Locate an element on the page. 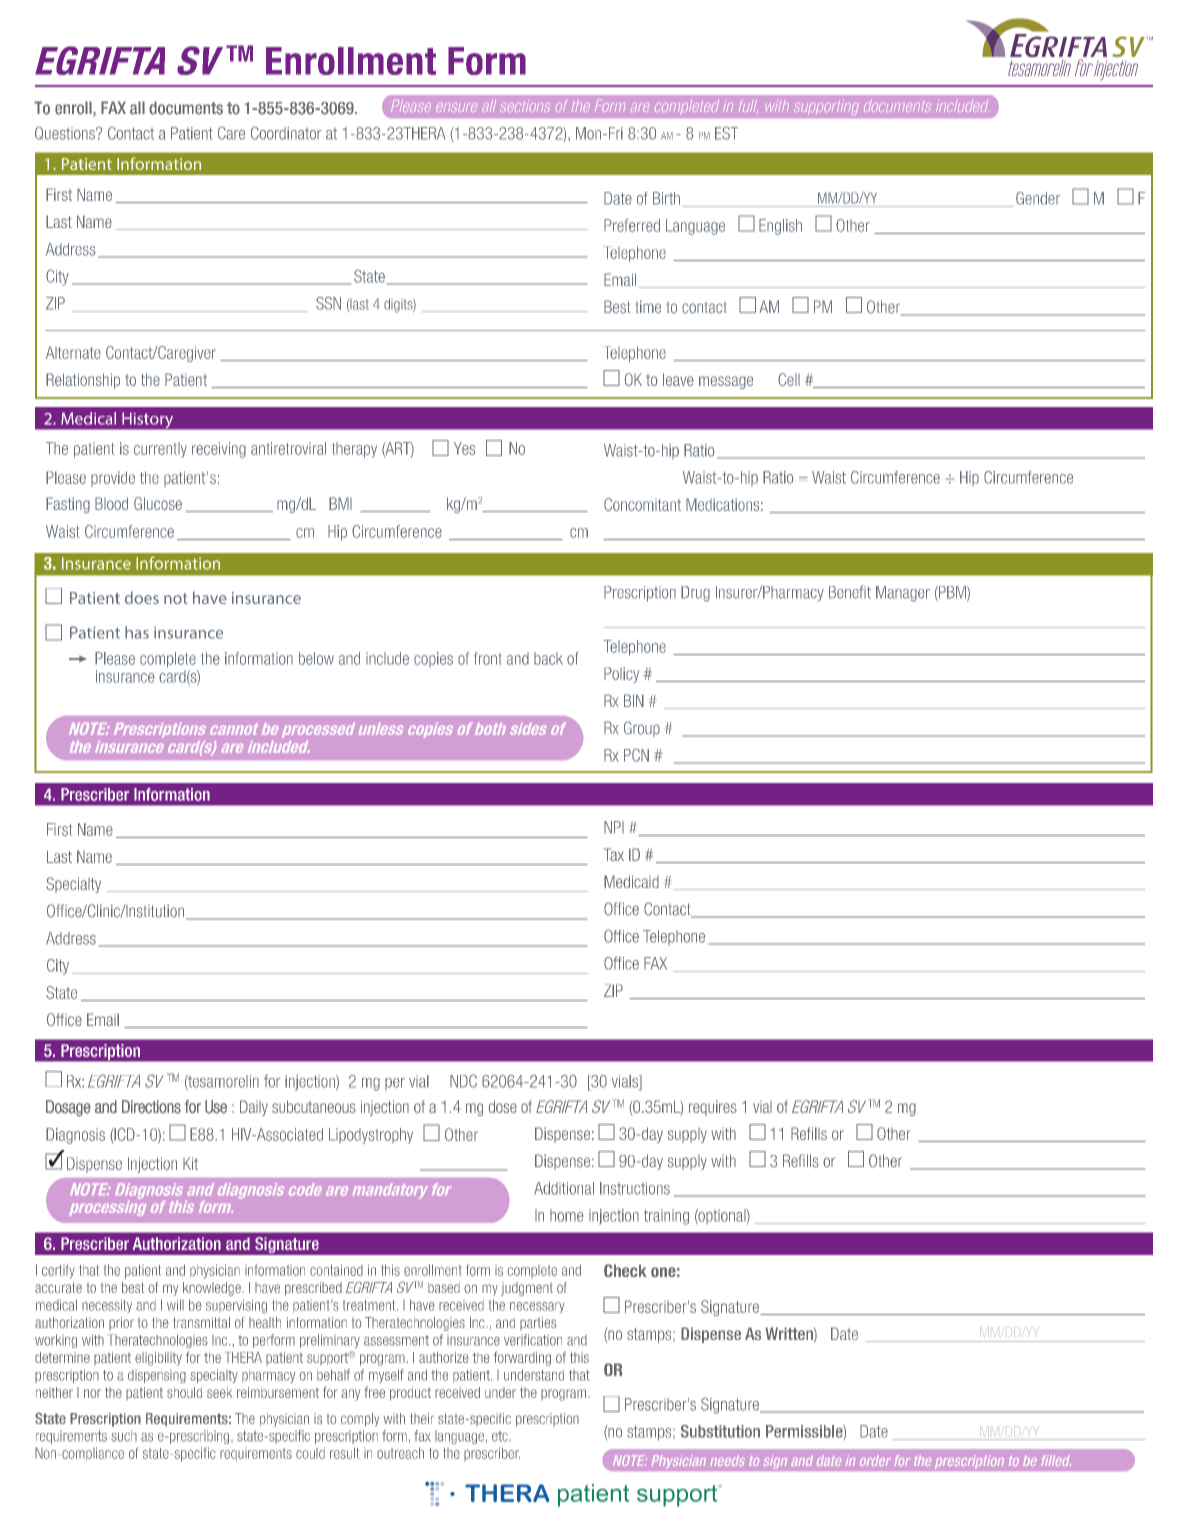 The height and width of the document is (1537, 1188). Yes is located at coordinates (464, 448).
